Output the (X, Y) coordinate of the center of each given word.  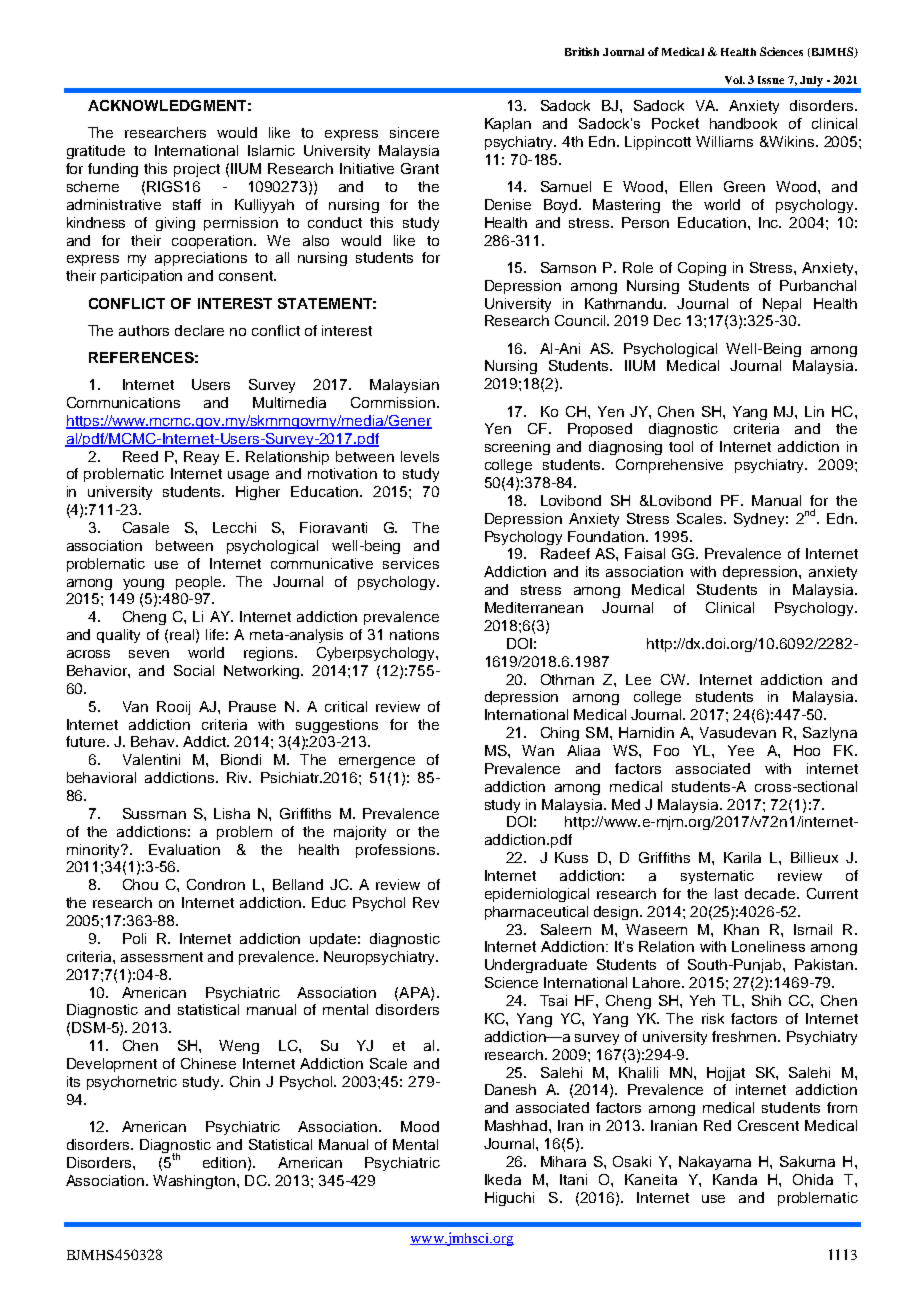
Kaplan (508, 125)
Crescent (768, 1125)
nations (414, 634)
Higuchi (509, 1199)
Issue (771, 80)
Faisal (645, 553)
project (197, 170)
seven (149, 654)
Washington (194, 1182)
